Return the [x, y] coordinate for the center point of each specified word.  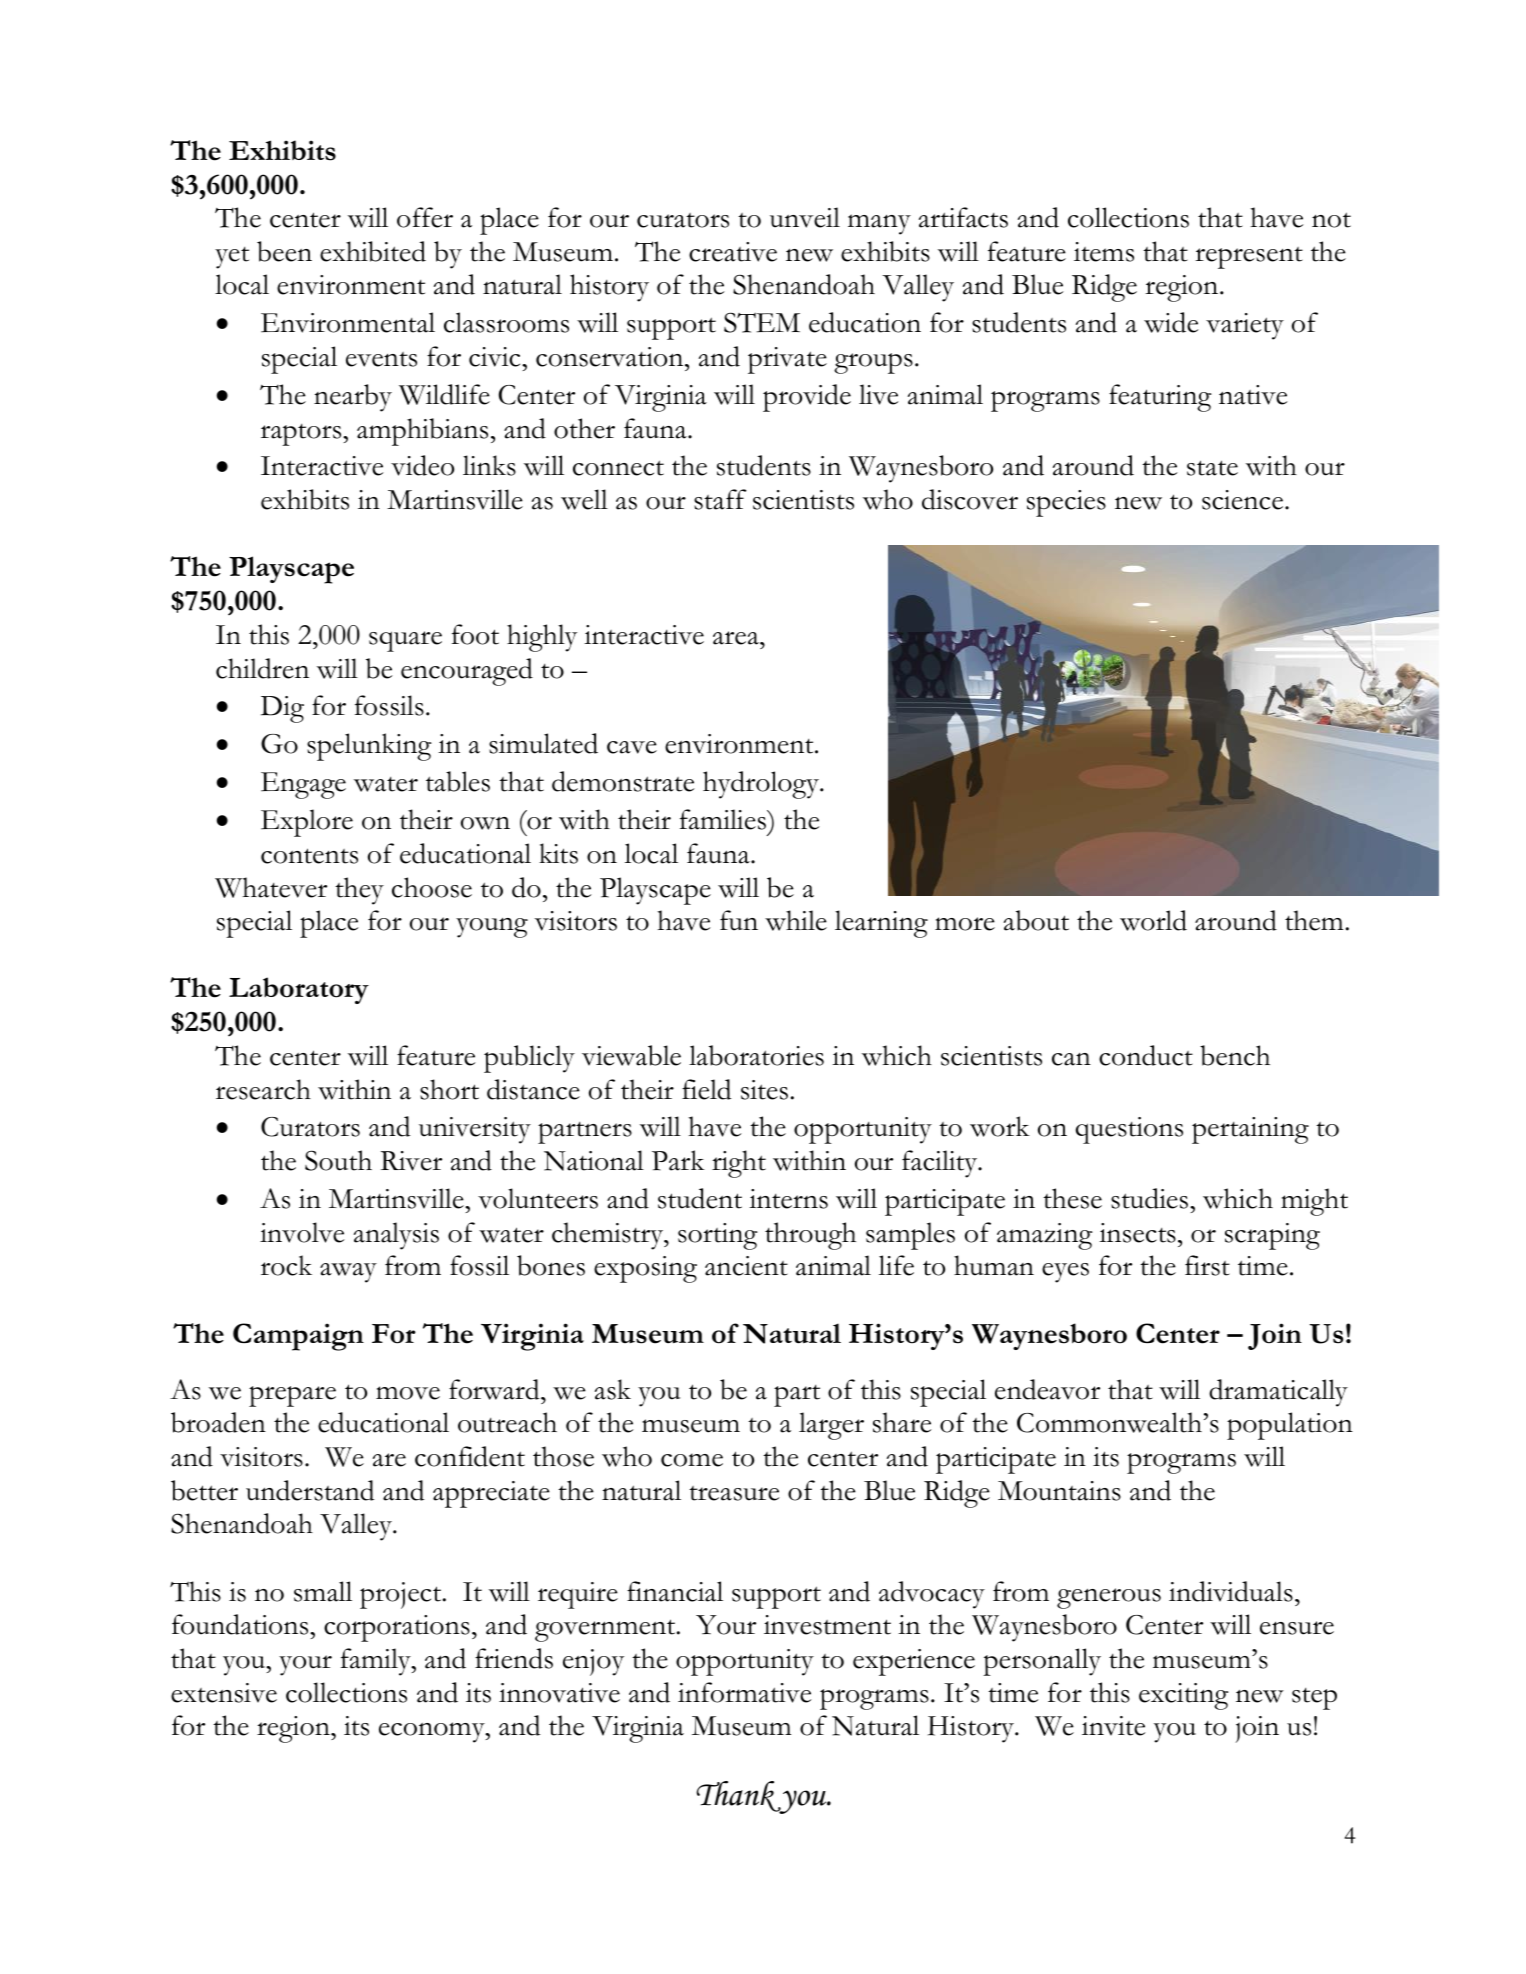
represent [1249, 258]
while [796, 920]
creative [733, 252]
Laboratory [299, 990]
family [377, 1662]
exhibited [373, 251]
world [1153, 920]
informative [744, 1692]
